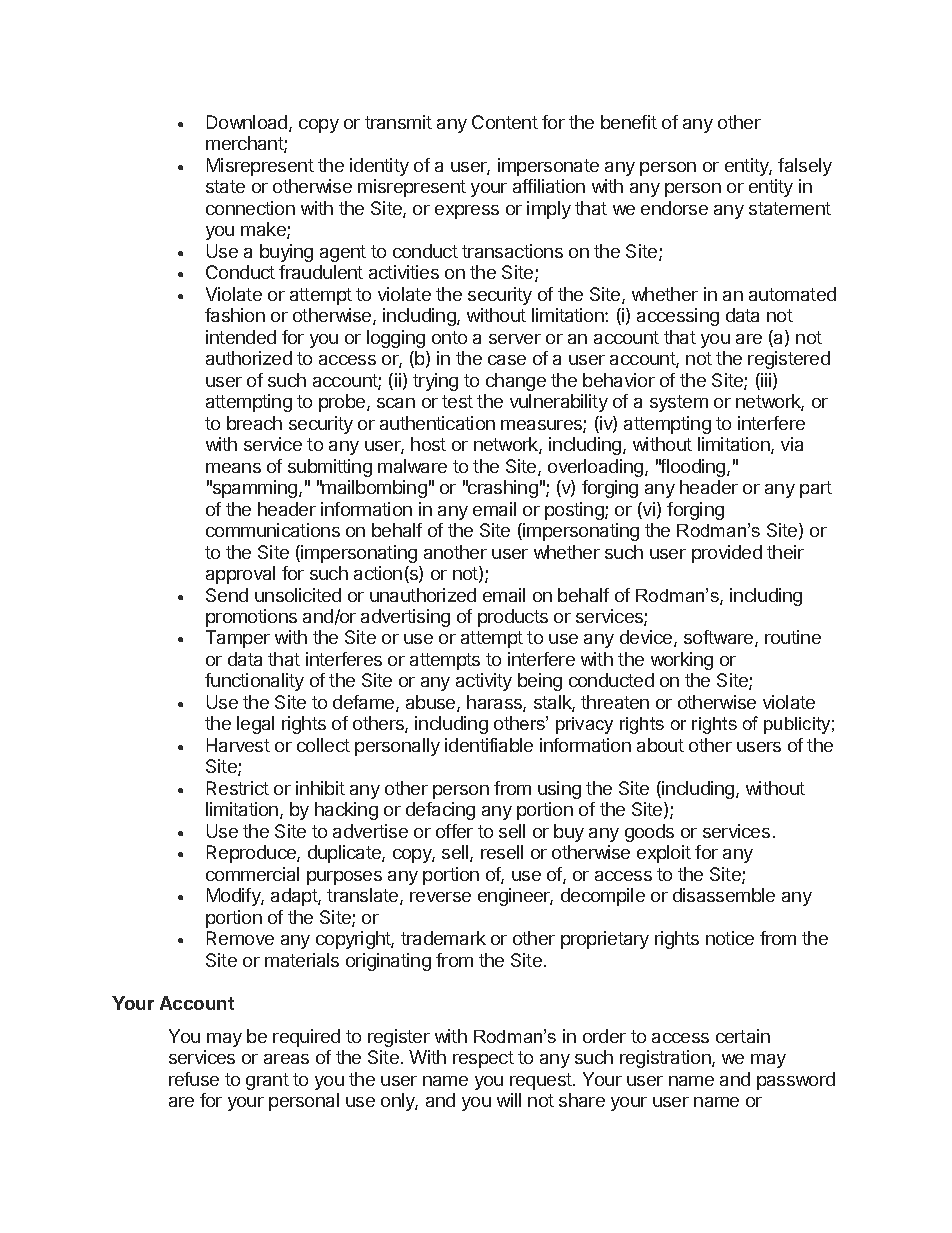 The image size is (952, 1233). What do you see at coordinates (483, 1059) in the screenshot?
I see `respect` at bounding box center [483, 1059].
